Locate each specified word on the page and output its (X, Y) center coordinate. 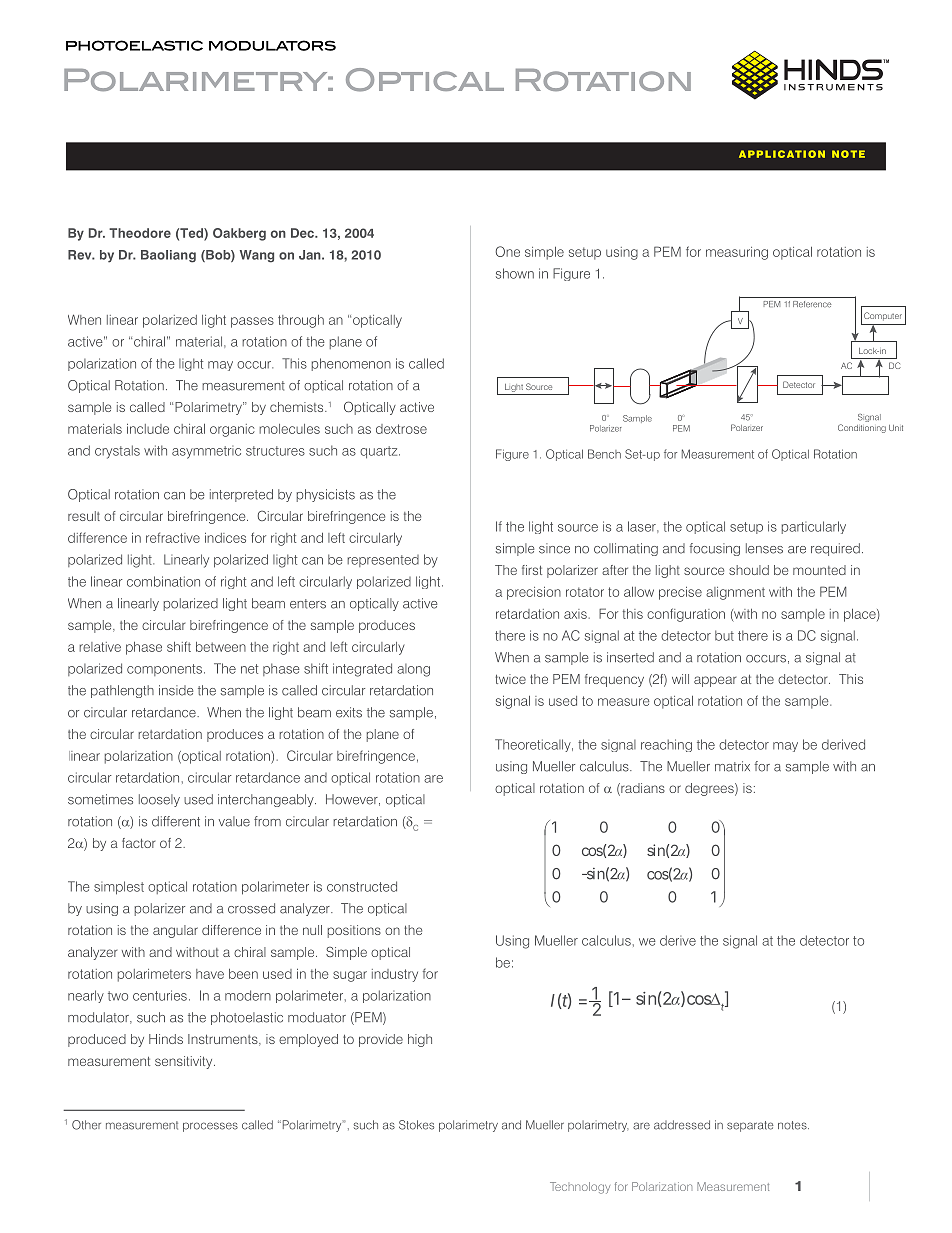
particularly (814, 527)
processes (210, 1127)
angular (175, 931)
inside (176, 690)
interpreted (241, 495)
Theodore (140, 233)
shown (515, 273)
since (554, 548)
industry (395, 975)
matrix (732, 766)
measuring (737, 253)
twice (510, 679)
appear (715, 681)
